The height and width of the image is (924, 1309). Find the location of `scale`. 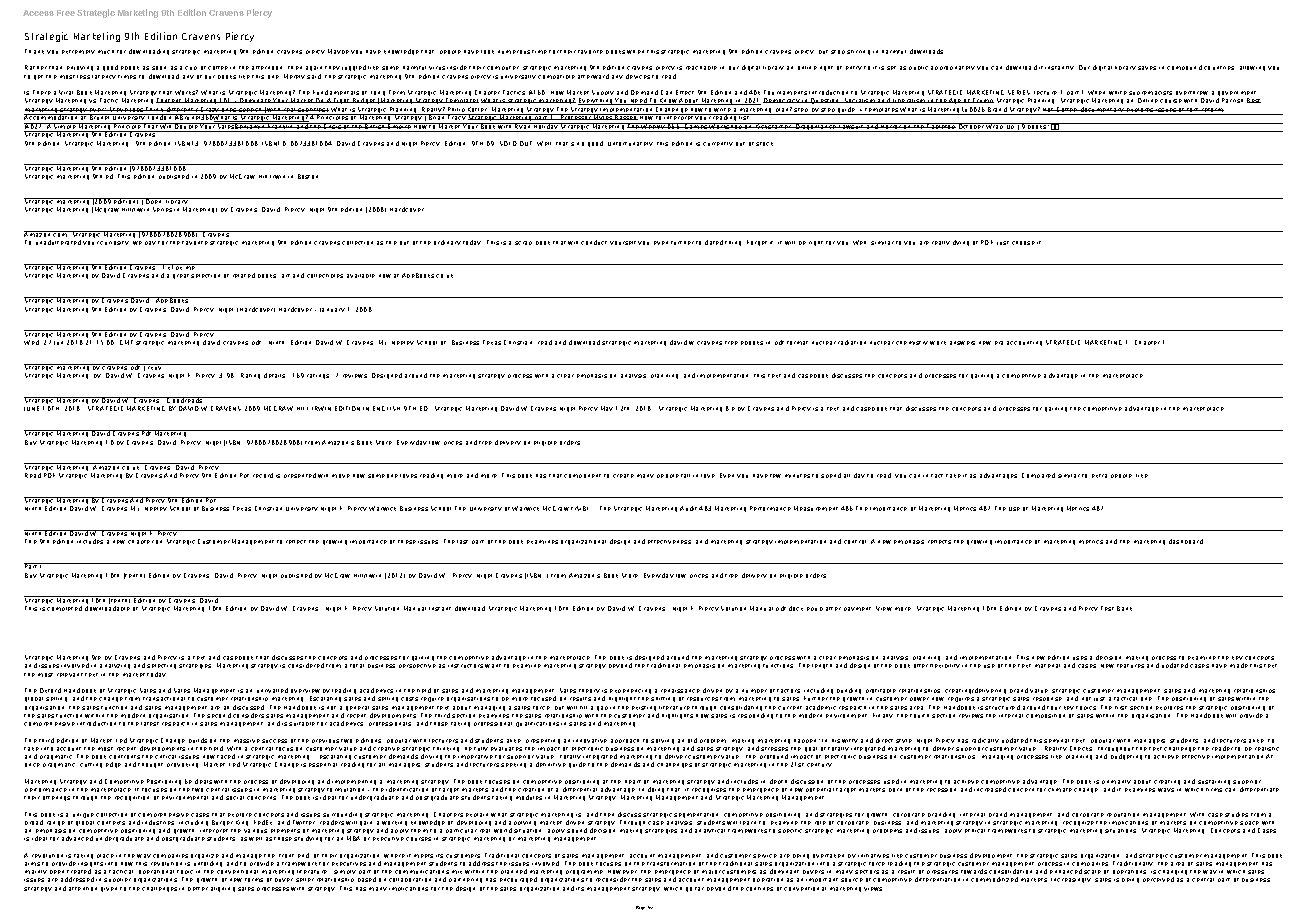

scale is located at coordinates (1092, 872).
